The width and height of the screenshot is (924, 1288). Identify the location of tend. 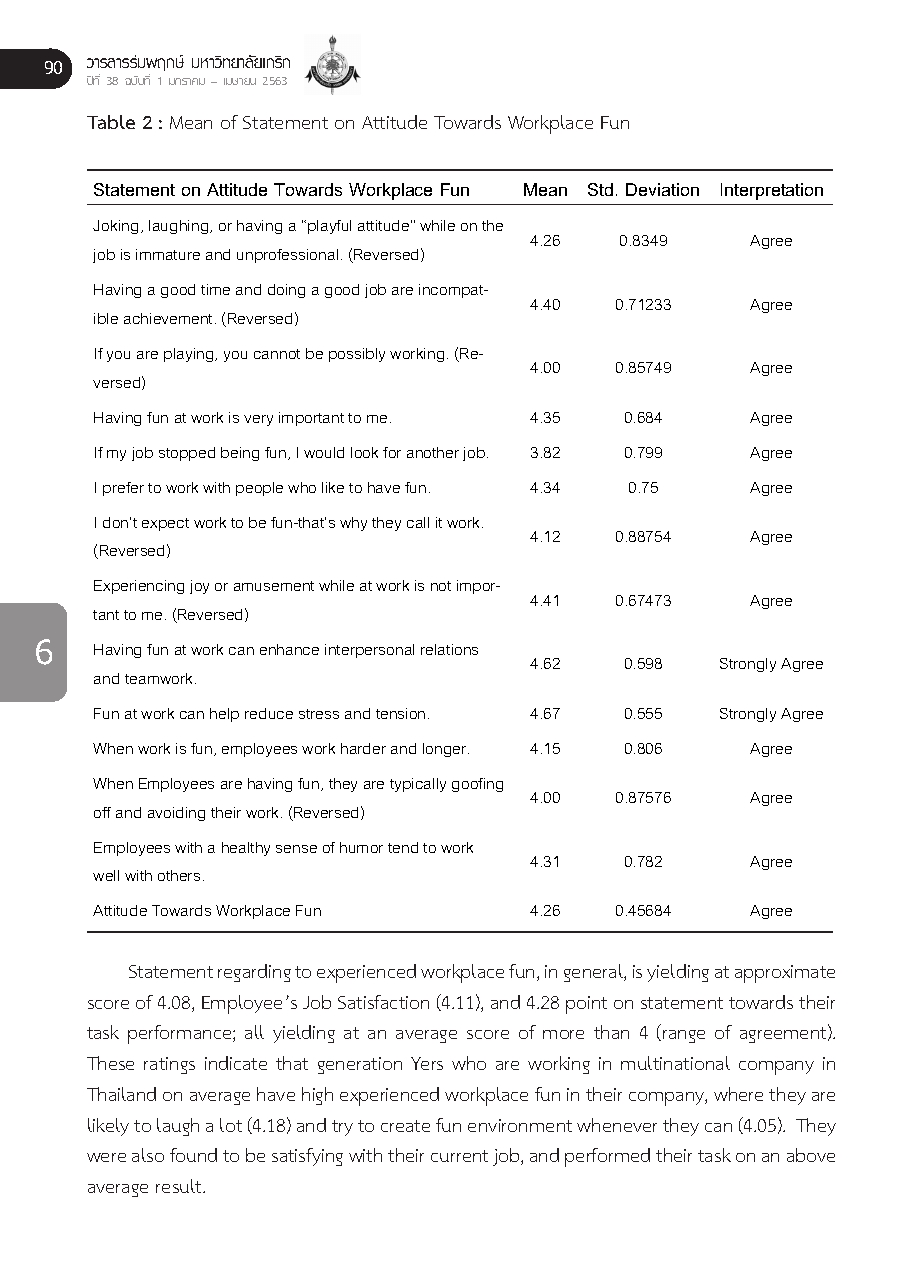
(403, 847).
